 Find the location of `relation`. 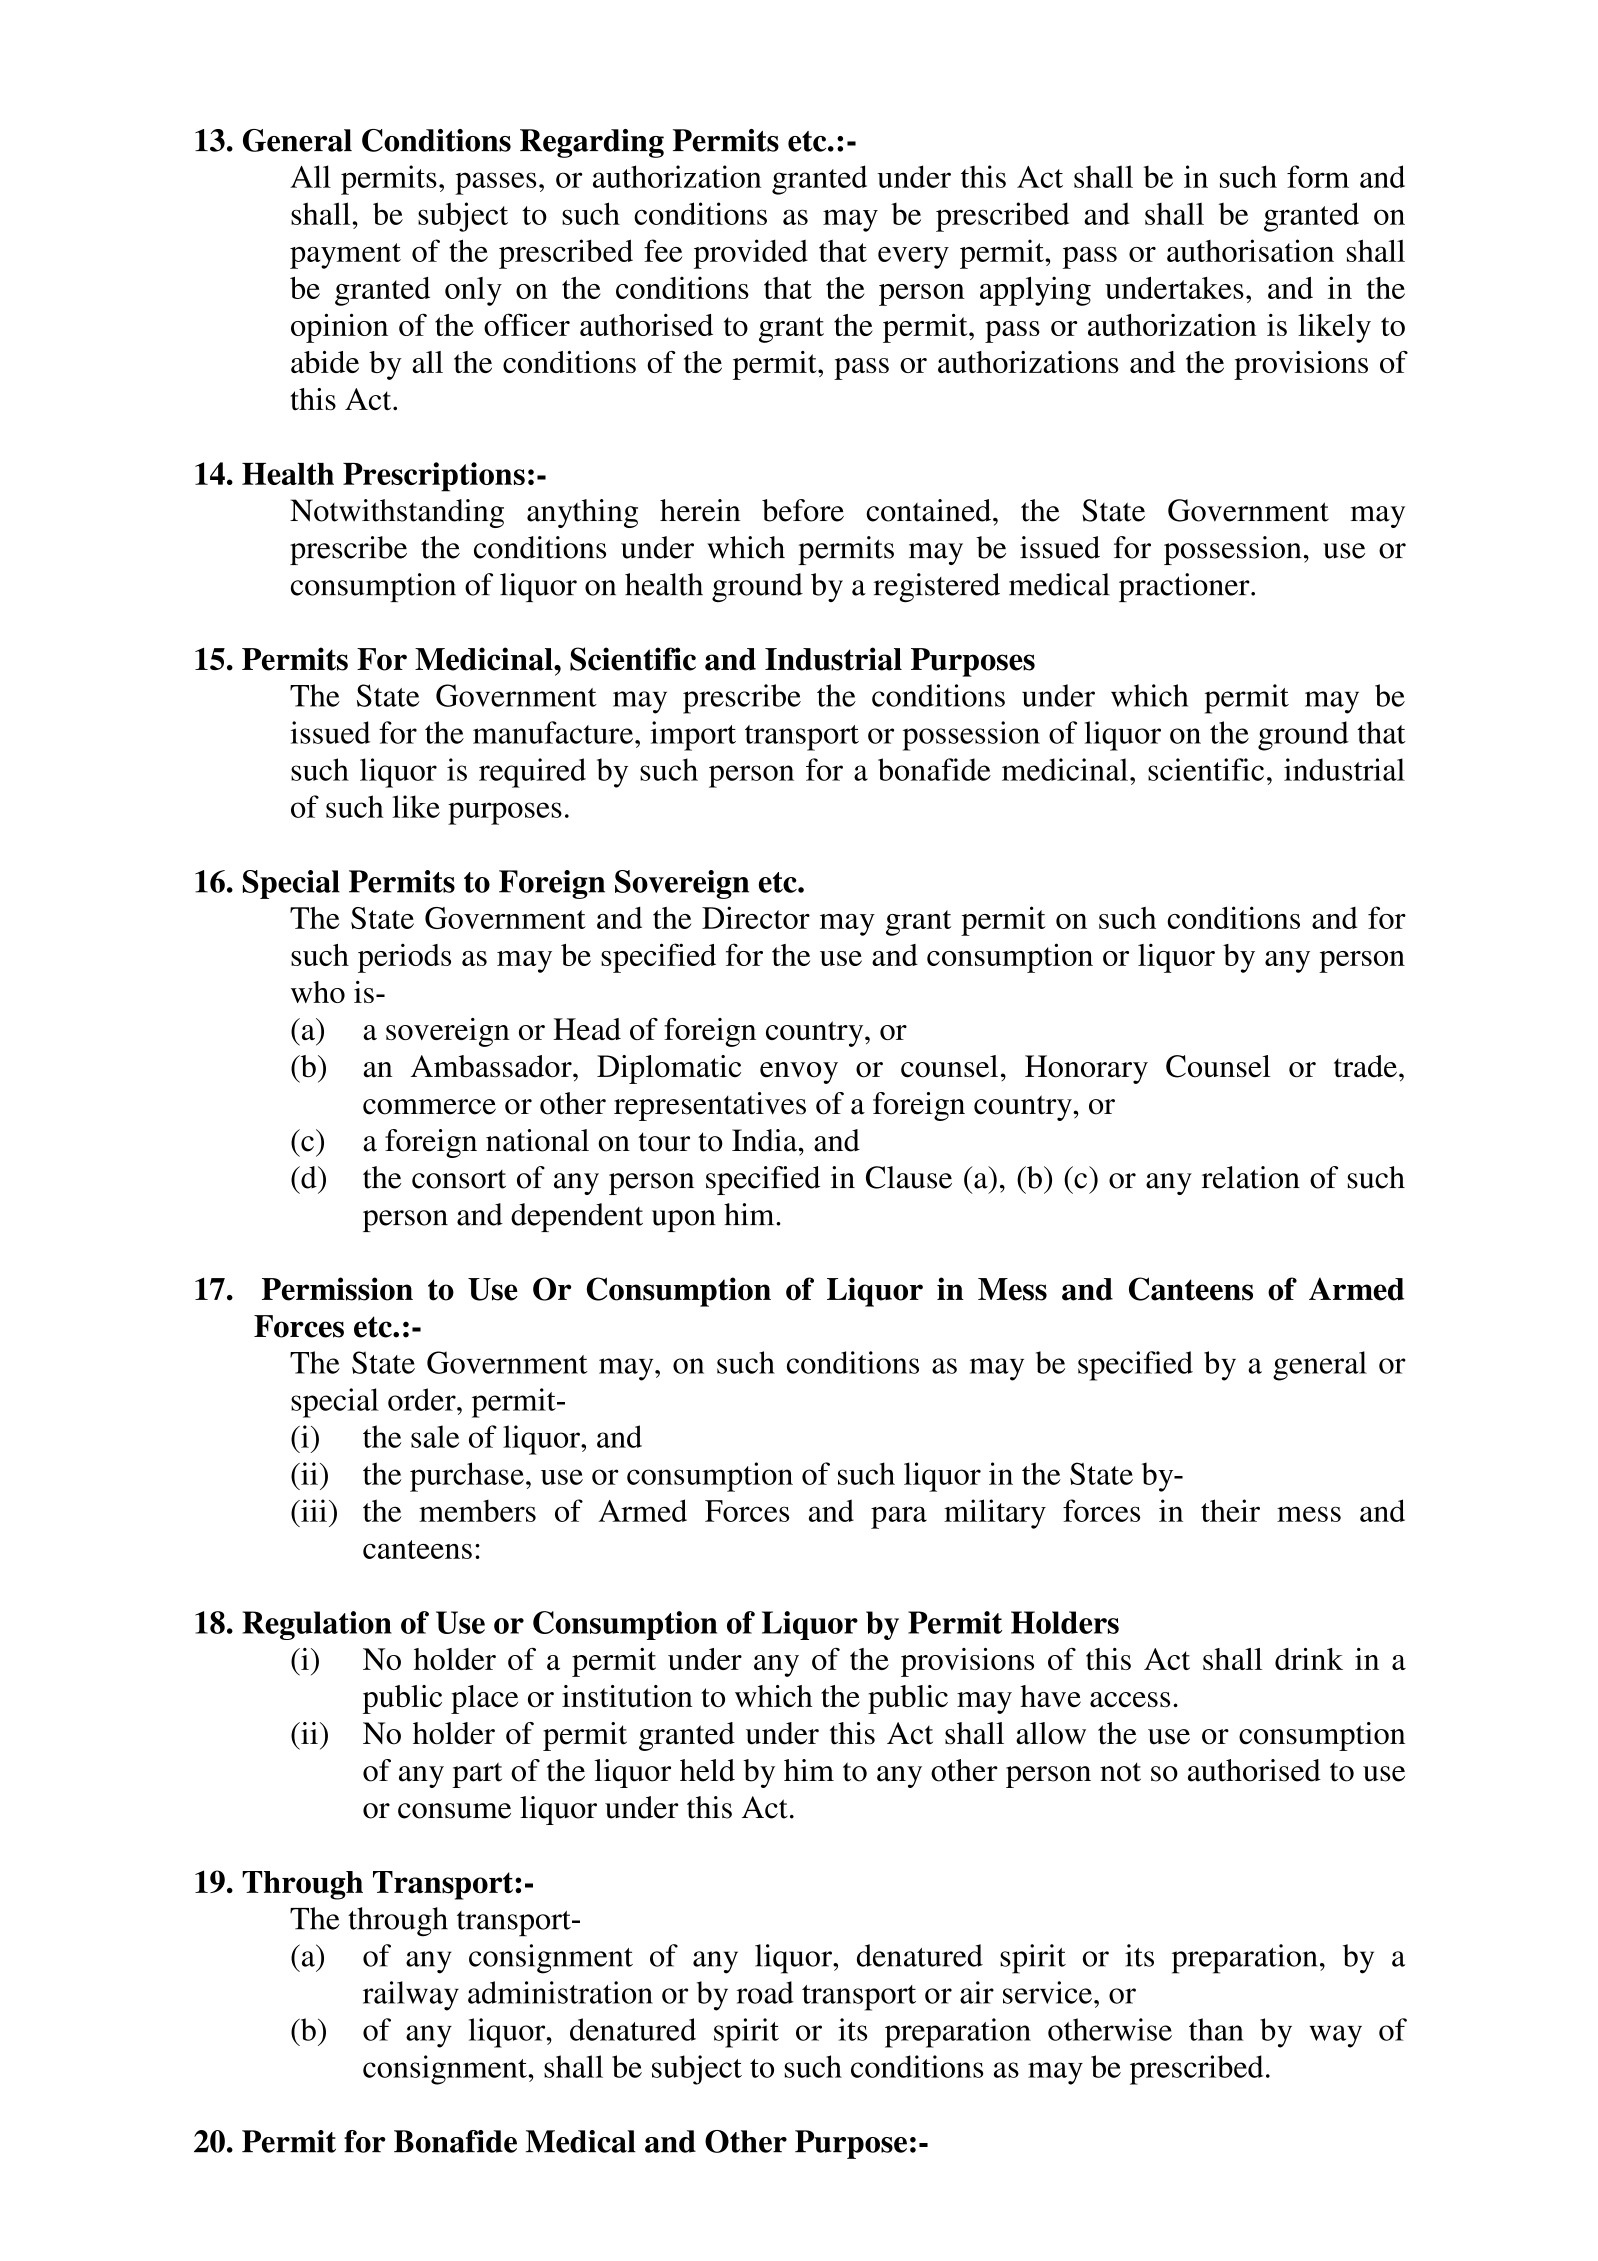

relation is located at coordinates (1251, 1177).
